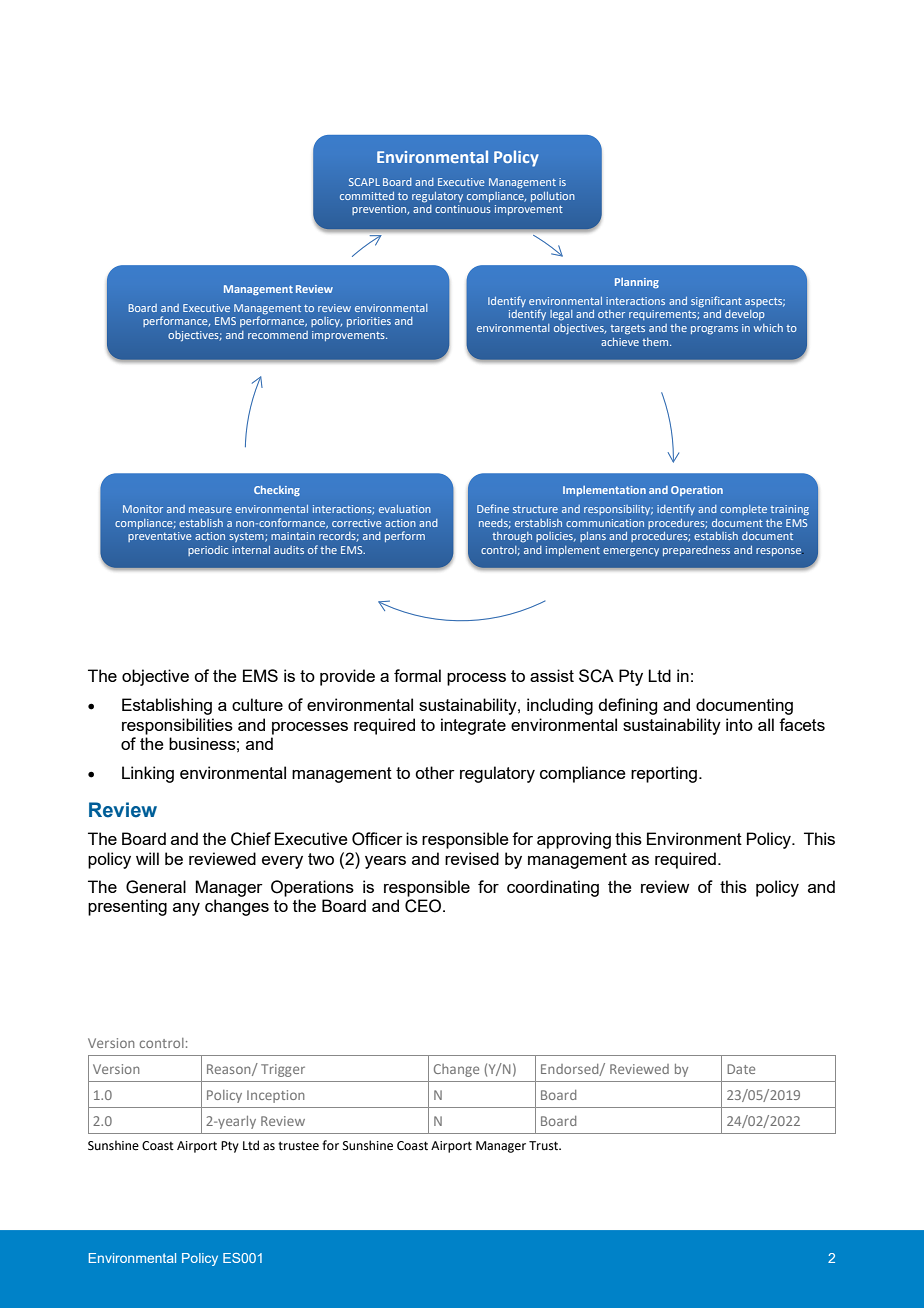 Image resolution: width=924 pixels, height=1308 pixels. What do you see at coordinates (716, 301) in the screenshot?
I see `significant` at bounding box center [716, 301].
